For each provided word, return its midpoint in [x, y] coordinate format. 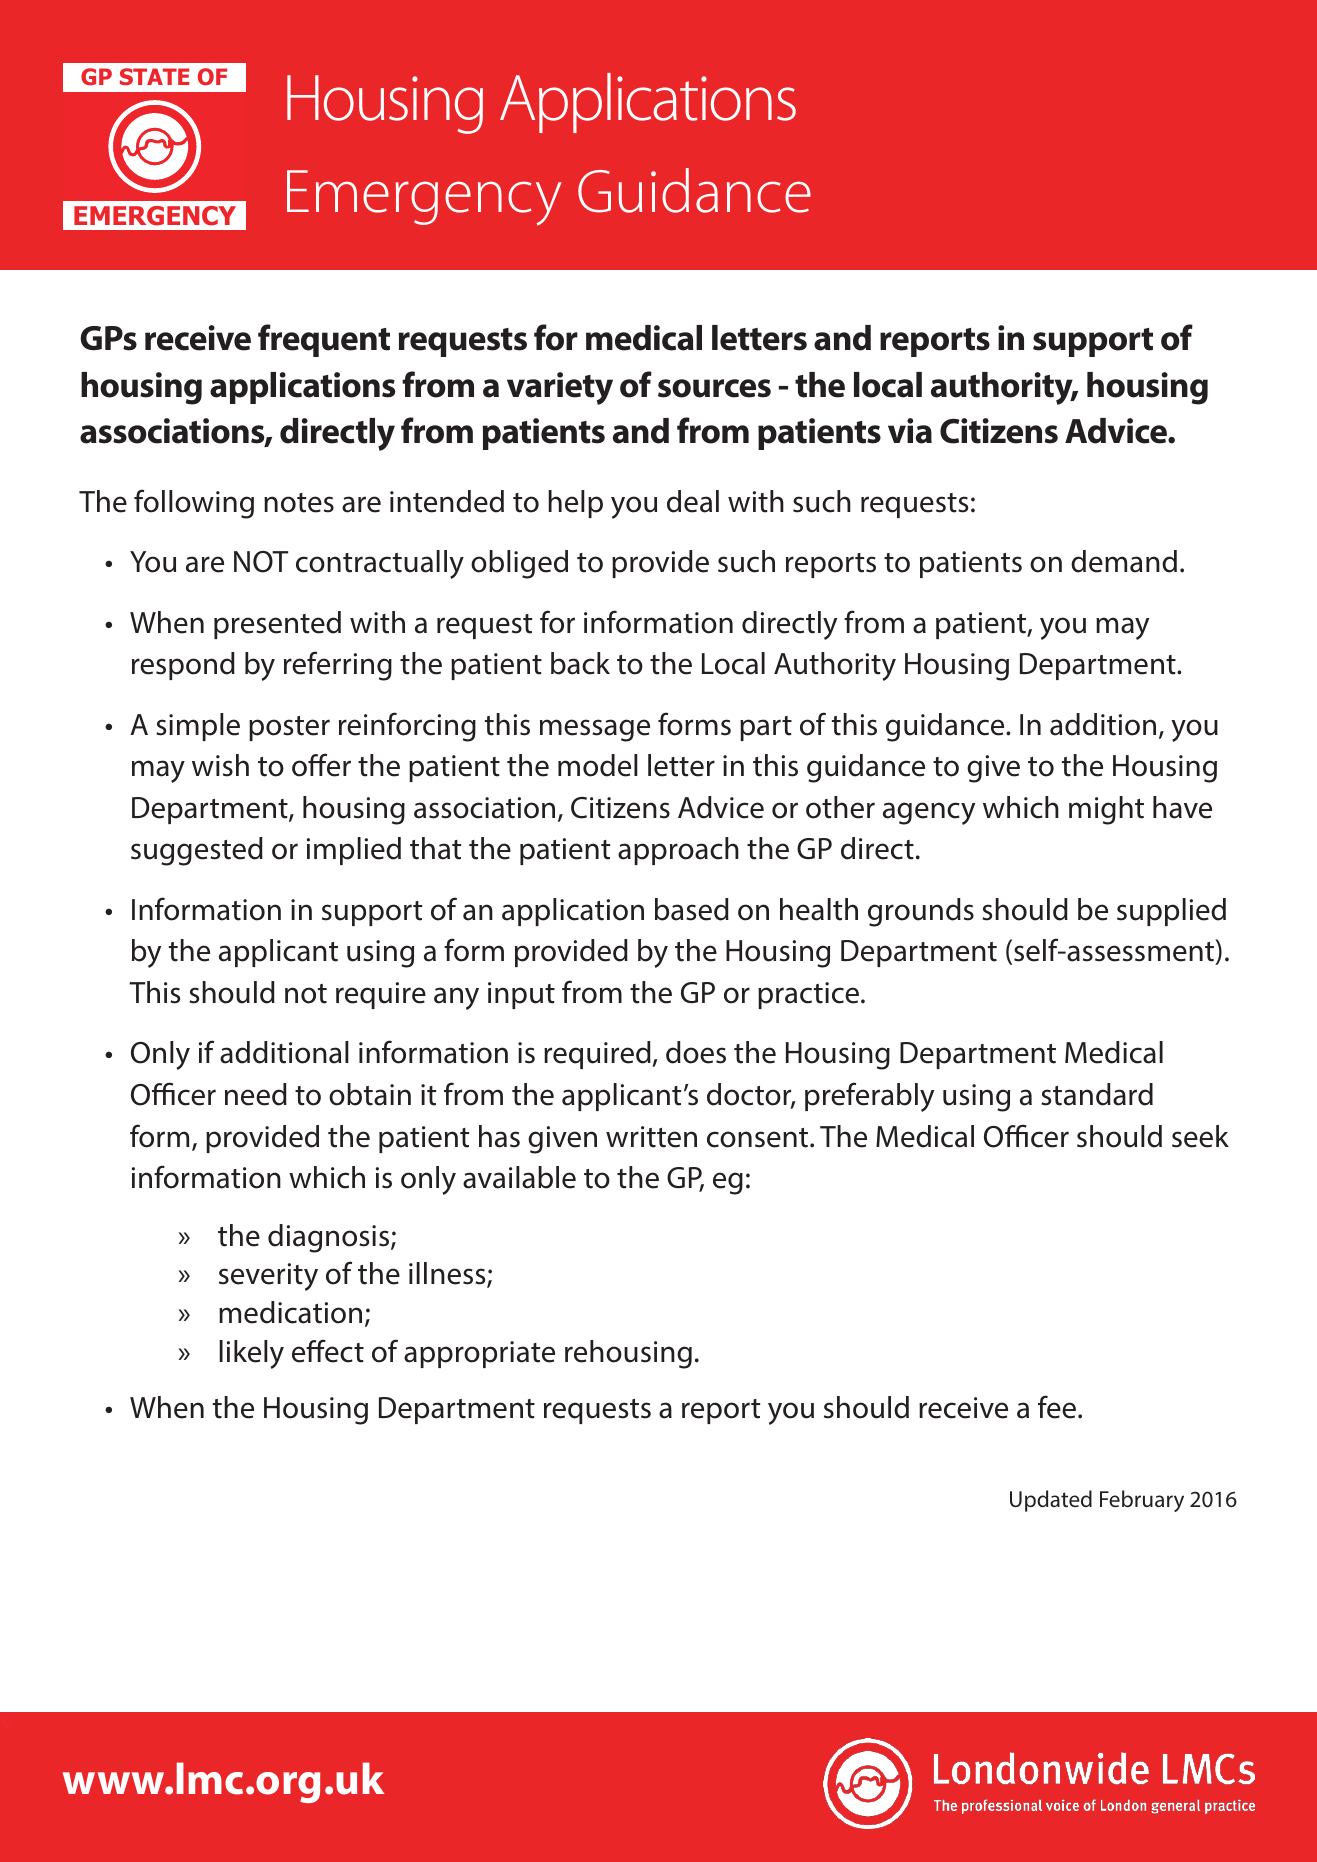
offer [321, 765]
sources [714, 388]
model [598, 765]
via [910, 431]
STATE [154, 76]
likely [251, 1354]
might [1106, 810]
